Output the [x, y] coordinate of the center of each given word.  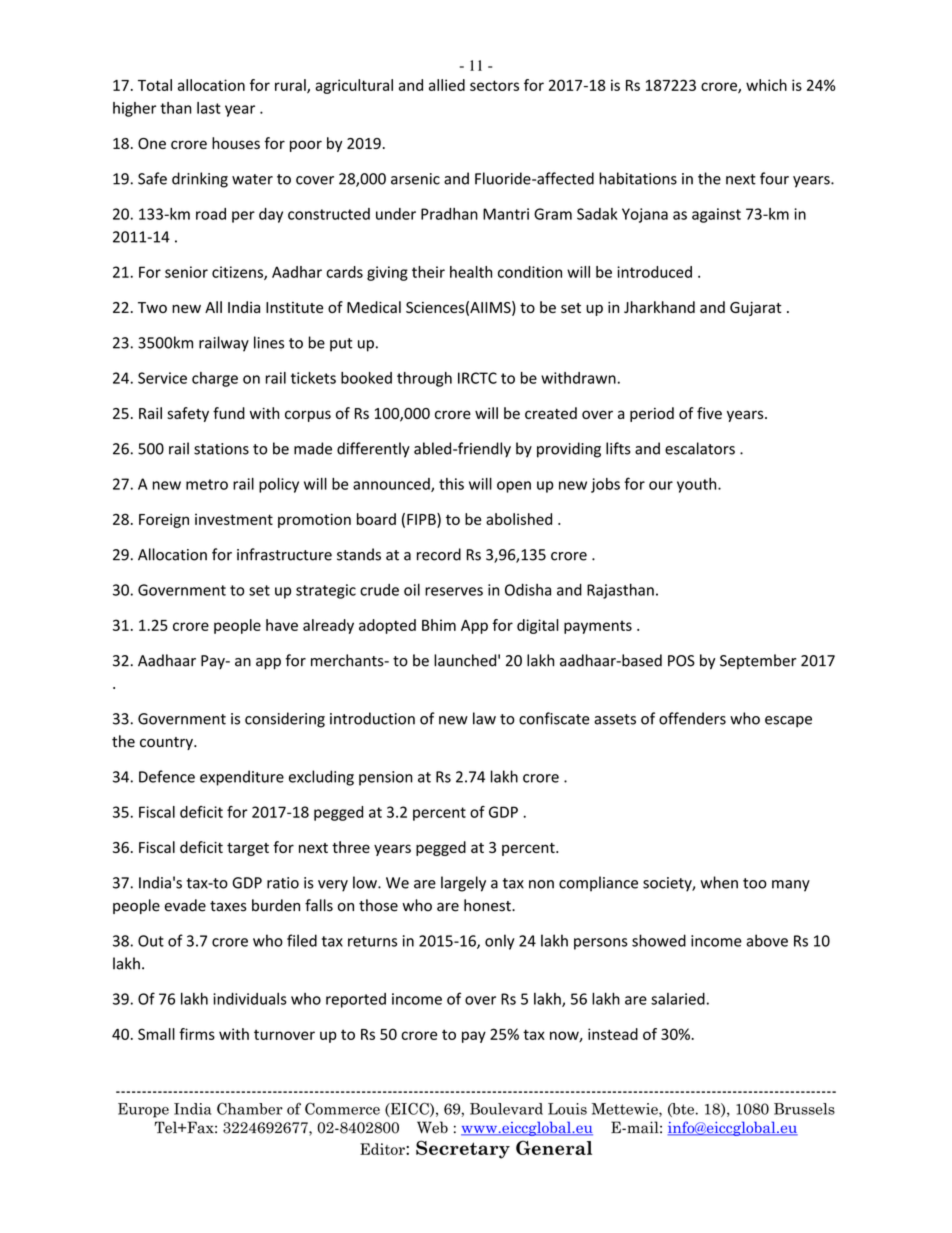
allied [447, 85]
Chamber [250, 1108]
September [758, 661]
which [766, 85]
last [209, 108]
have [282, 625]
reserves [454, 591]
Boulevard [506, 1109]
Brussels [804, 1109]
